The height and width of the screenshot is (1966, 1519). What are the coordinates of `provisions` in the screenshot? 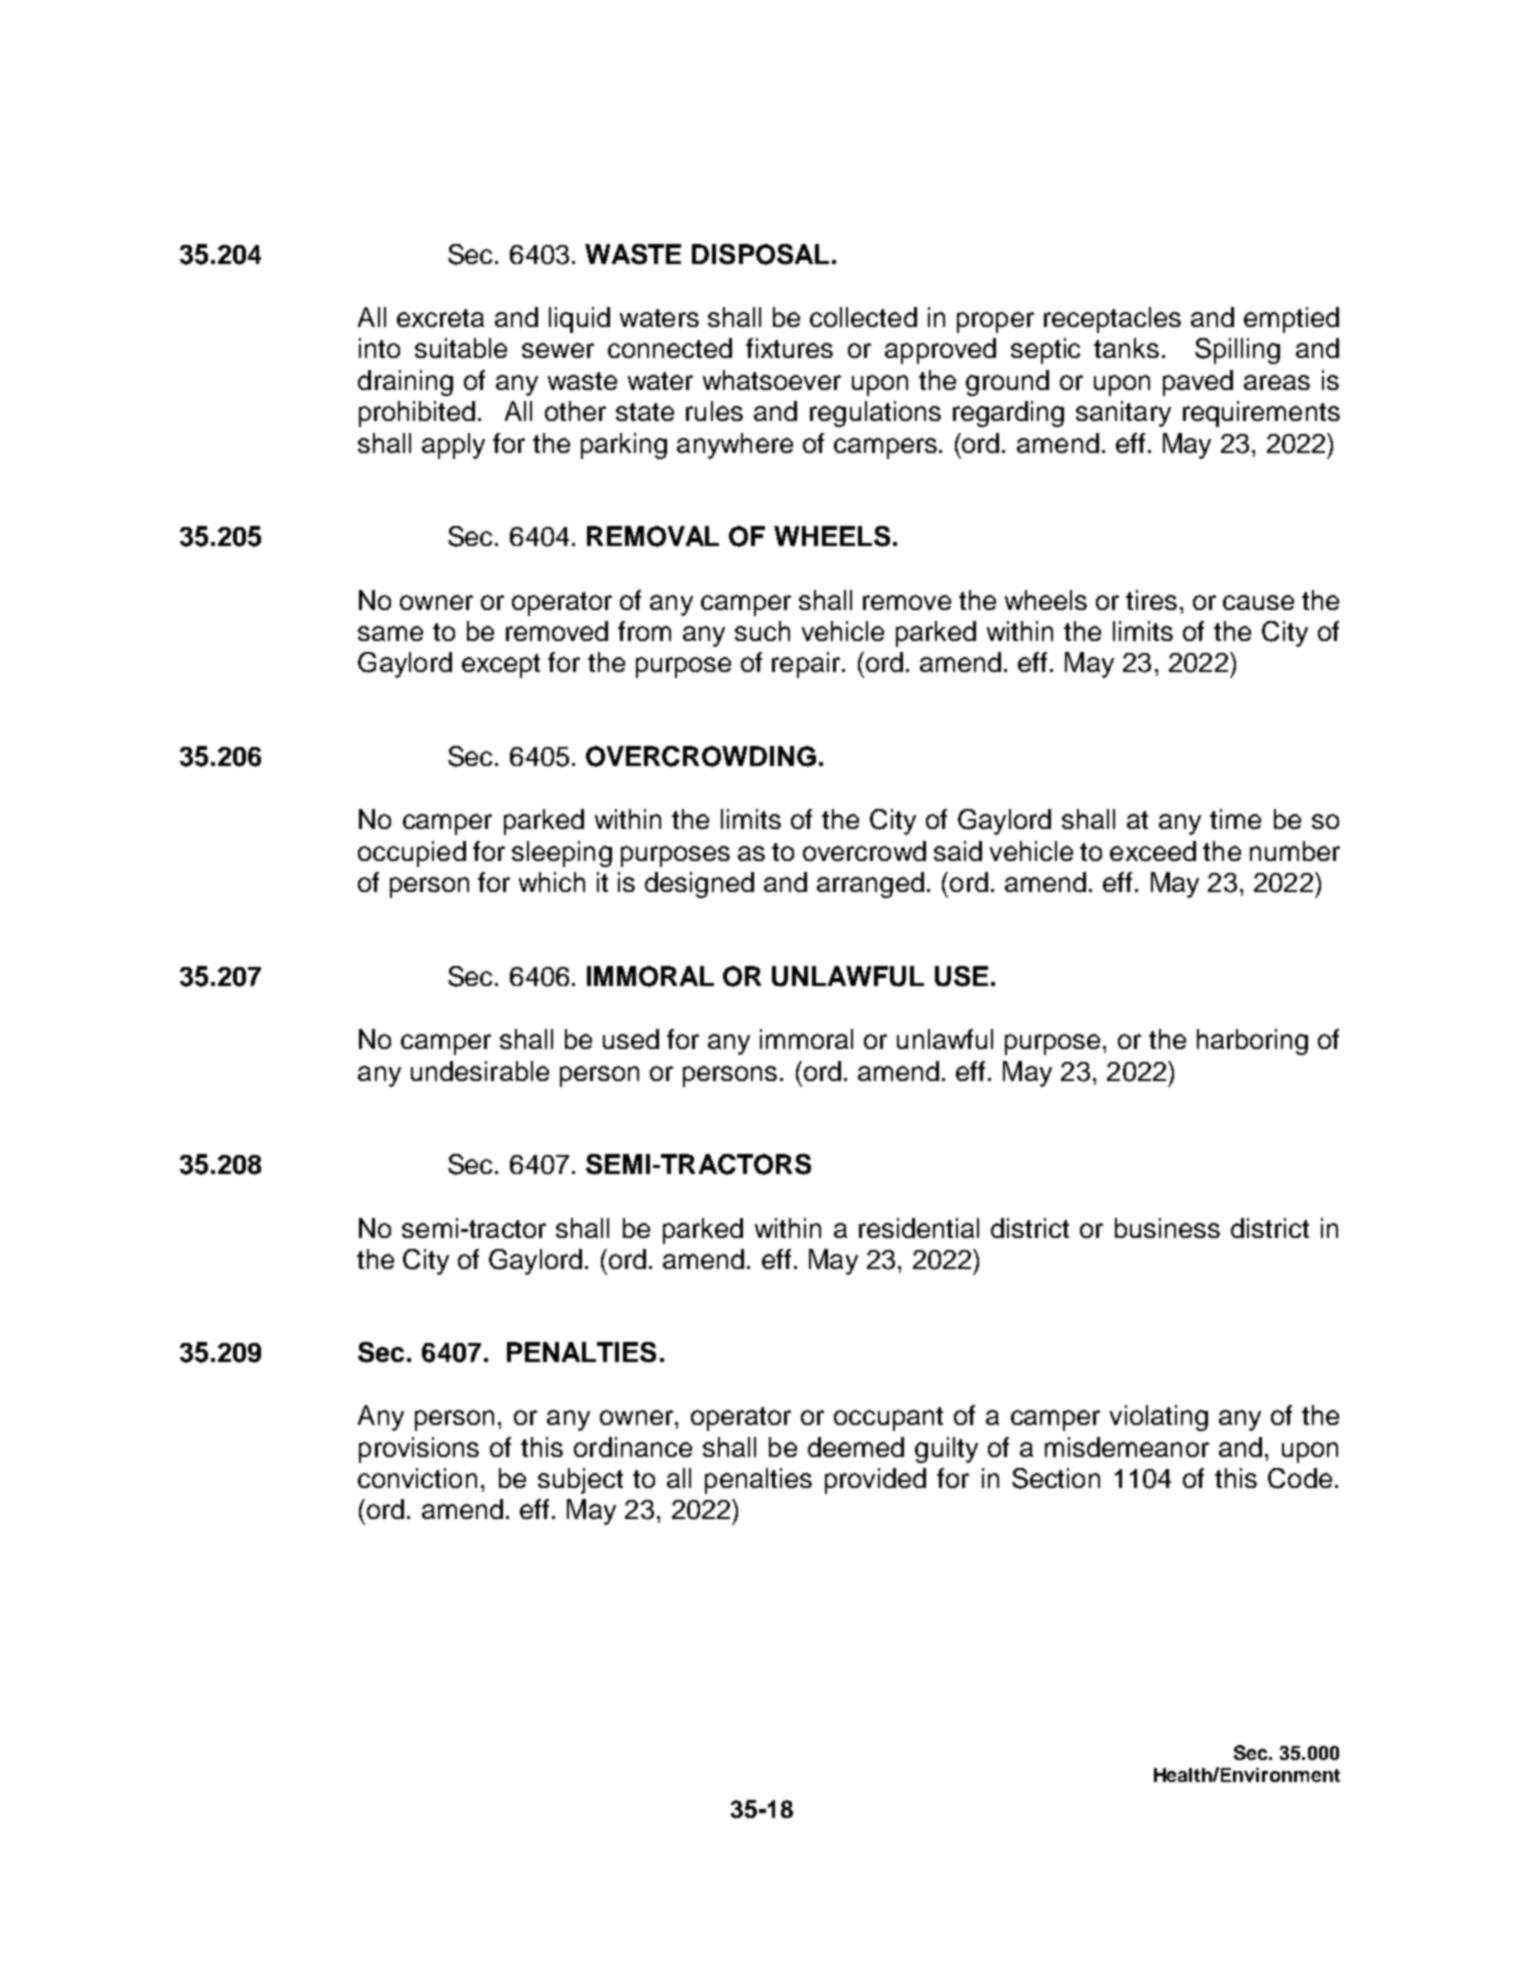 It's located at (419, 1450).
